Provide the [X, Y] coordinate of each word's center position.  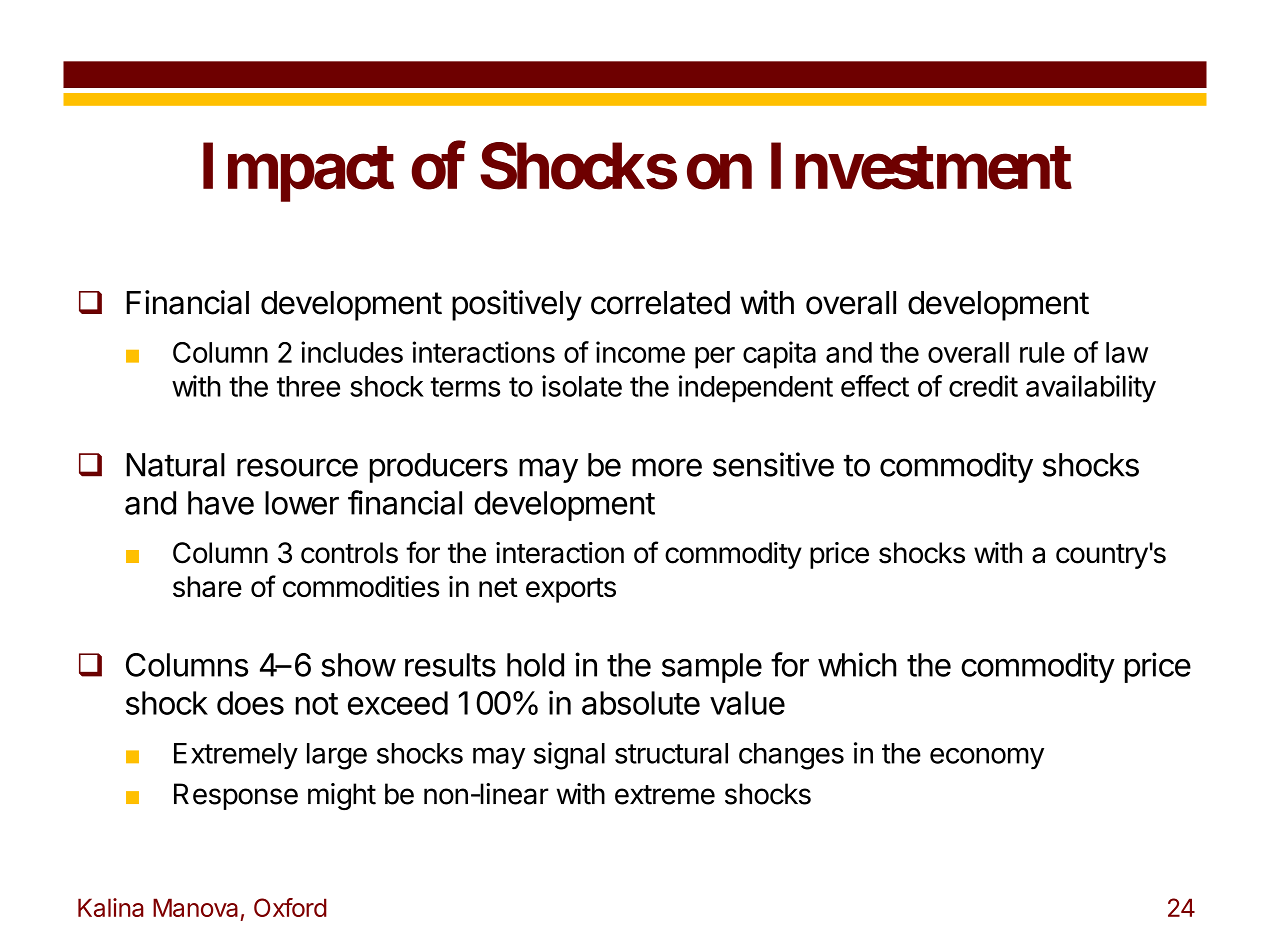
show [358, 665]
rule [1042, 352]
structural [671, 753]
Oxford [290, 907]
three [308, 386]
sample [712, 668]
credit [983, 386]
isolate [582, 386]
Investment [921, 166]
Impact [298, 172]
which [857, 664]
